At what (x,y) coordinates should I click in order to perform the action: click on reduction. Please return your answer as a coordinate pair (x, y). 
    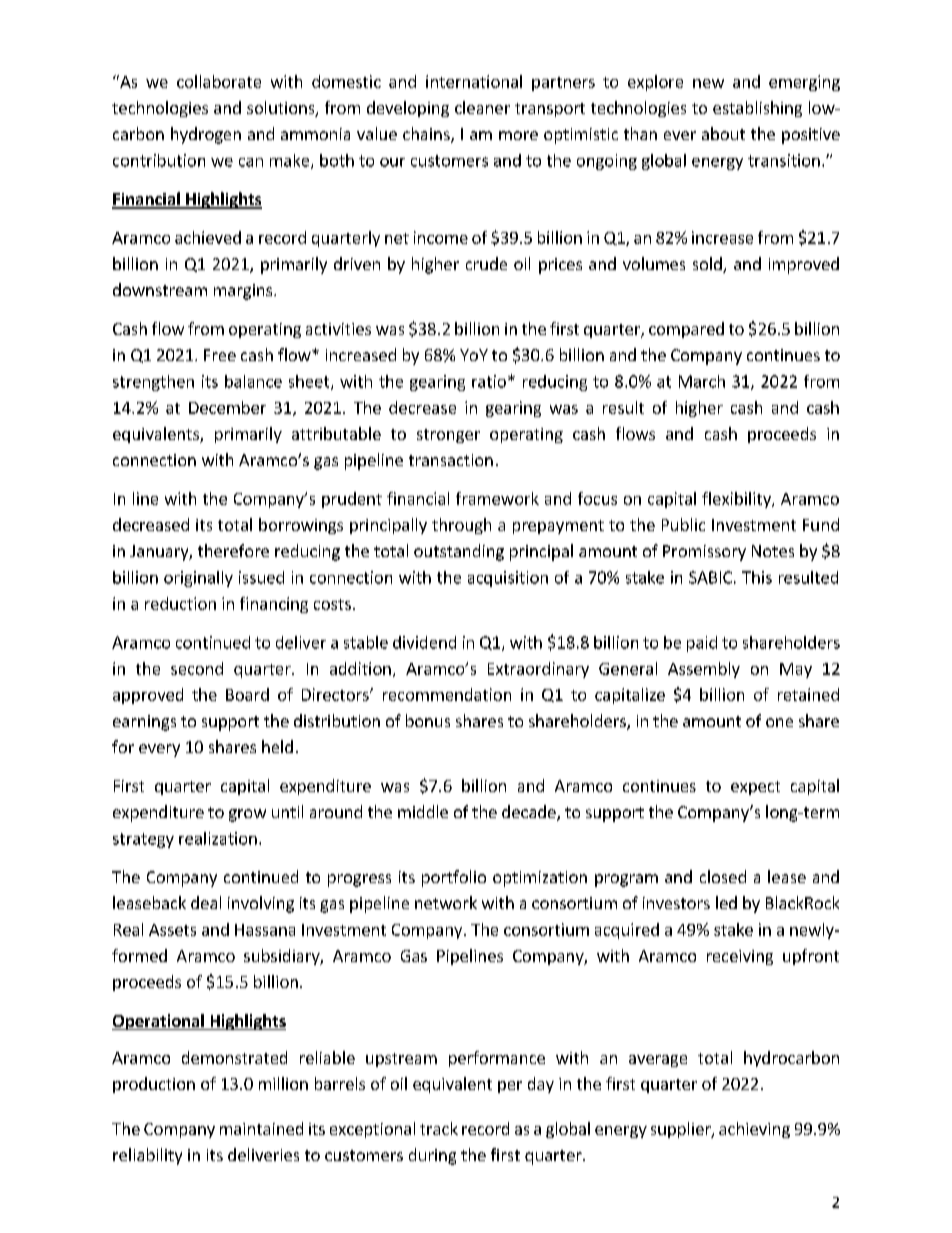
    Looking at the image, I should click on (180, 603).
